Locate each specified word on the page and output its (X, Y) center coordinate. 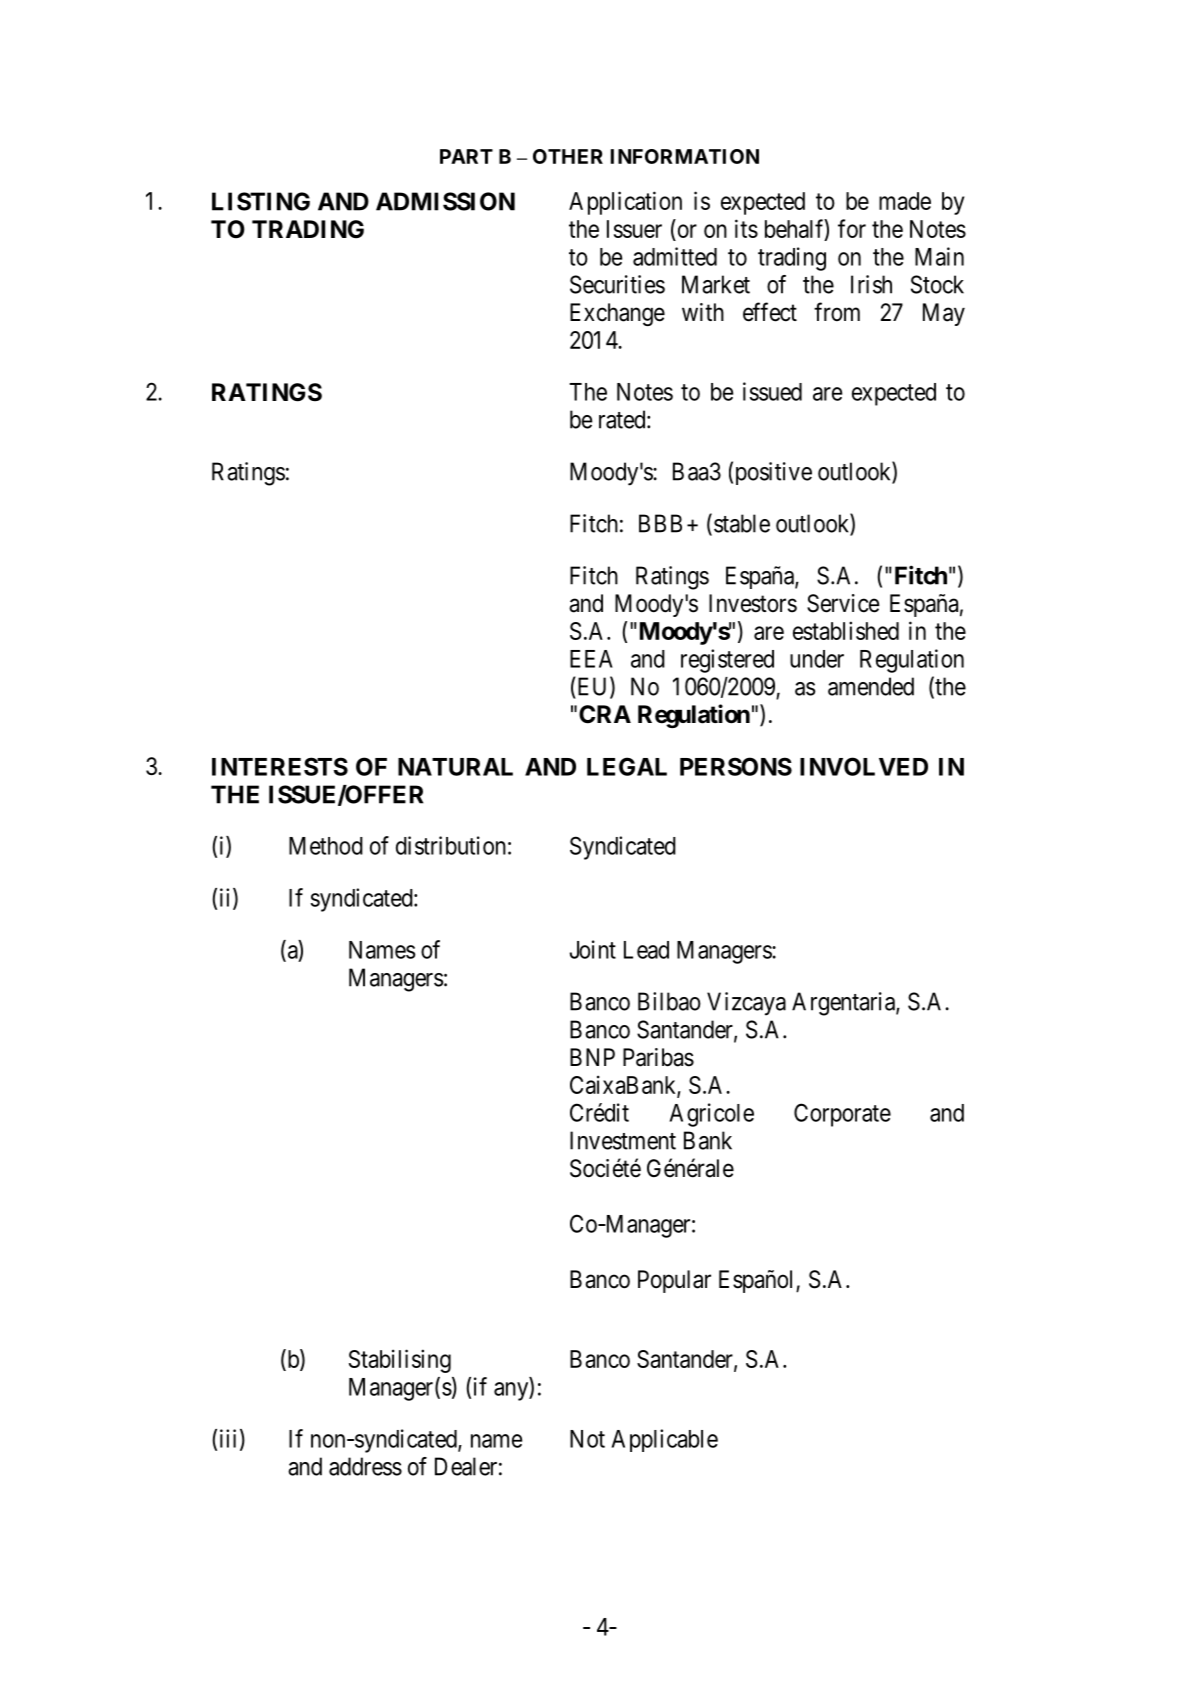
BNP (592, 1057)
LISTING (261, 201)
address (365, 1466)
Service (843, 603)
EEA (591, 659)
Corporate (842, 1115)
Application (625, 203)
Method (326, 846)
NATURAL (455, 767)
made (905, 201)
